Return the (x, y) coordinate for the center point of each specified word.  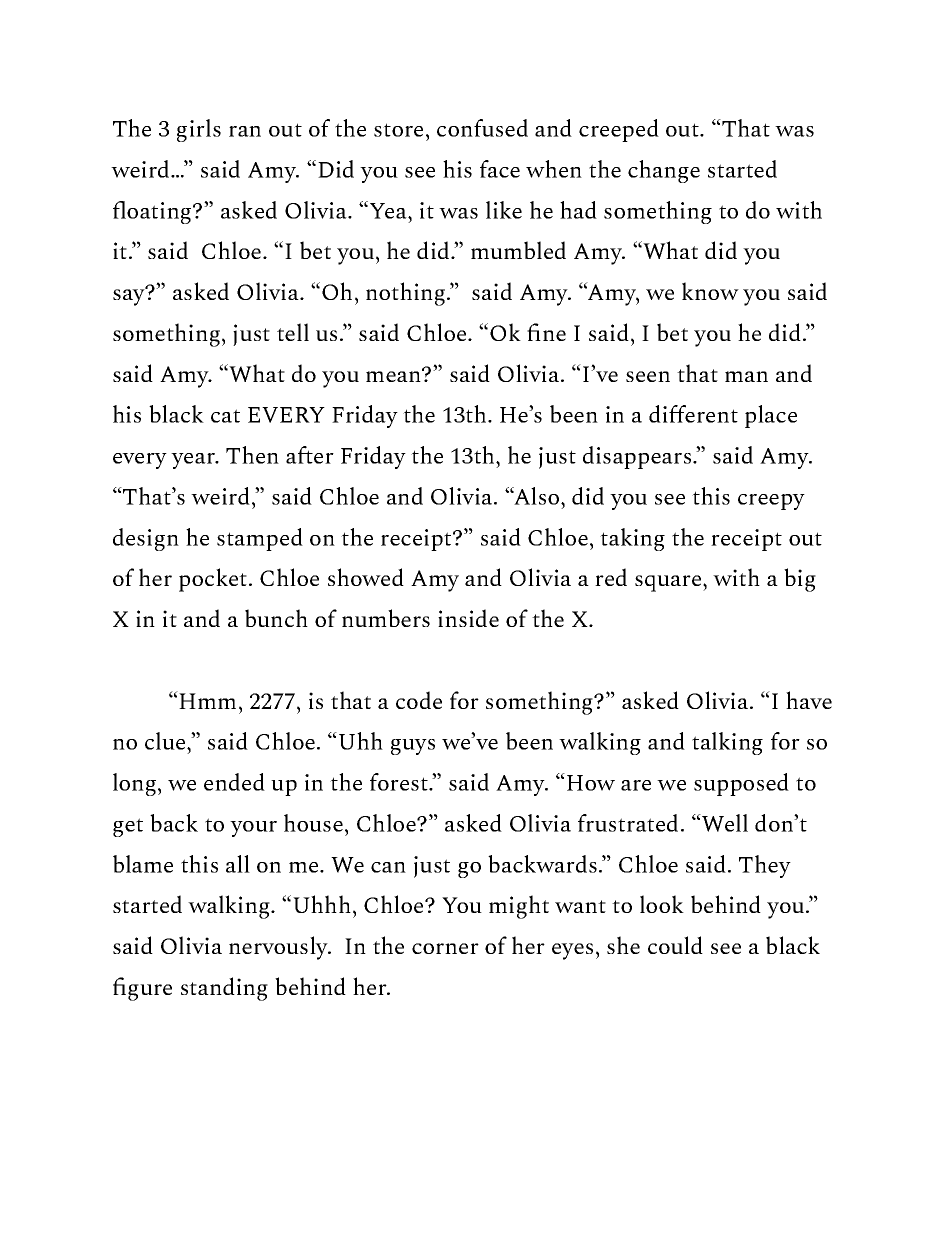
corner (445, 948)
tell (293, 332)
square (669, 583)
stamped (260, 539)
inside (468, 618)
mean (395, 375)
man (746, 376)
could (675, 945)
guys (413, 747)
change (664, 171)
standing (224, 989)
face (500, 169)
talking (727, 743)
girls (199, 130)
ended (234, 782)
